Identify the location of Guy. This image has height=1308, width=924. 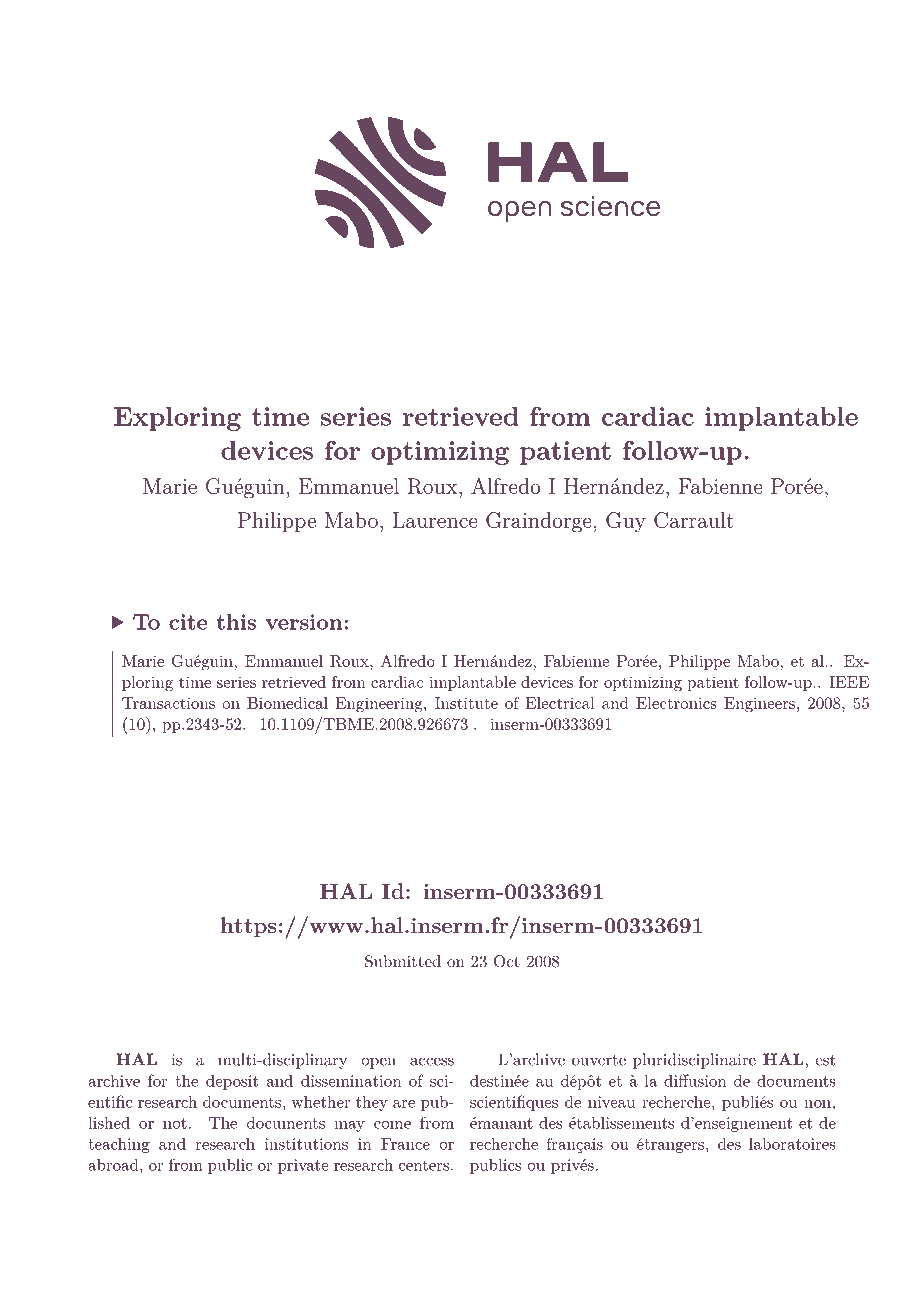
(626, 522).
